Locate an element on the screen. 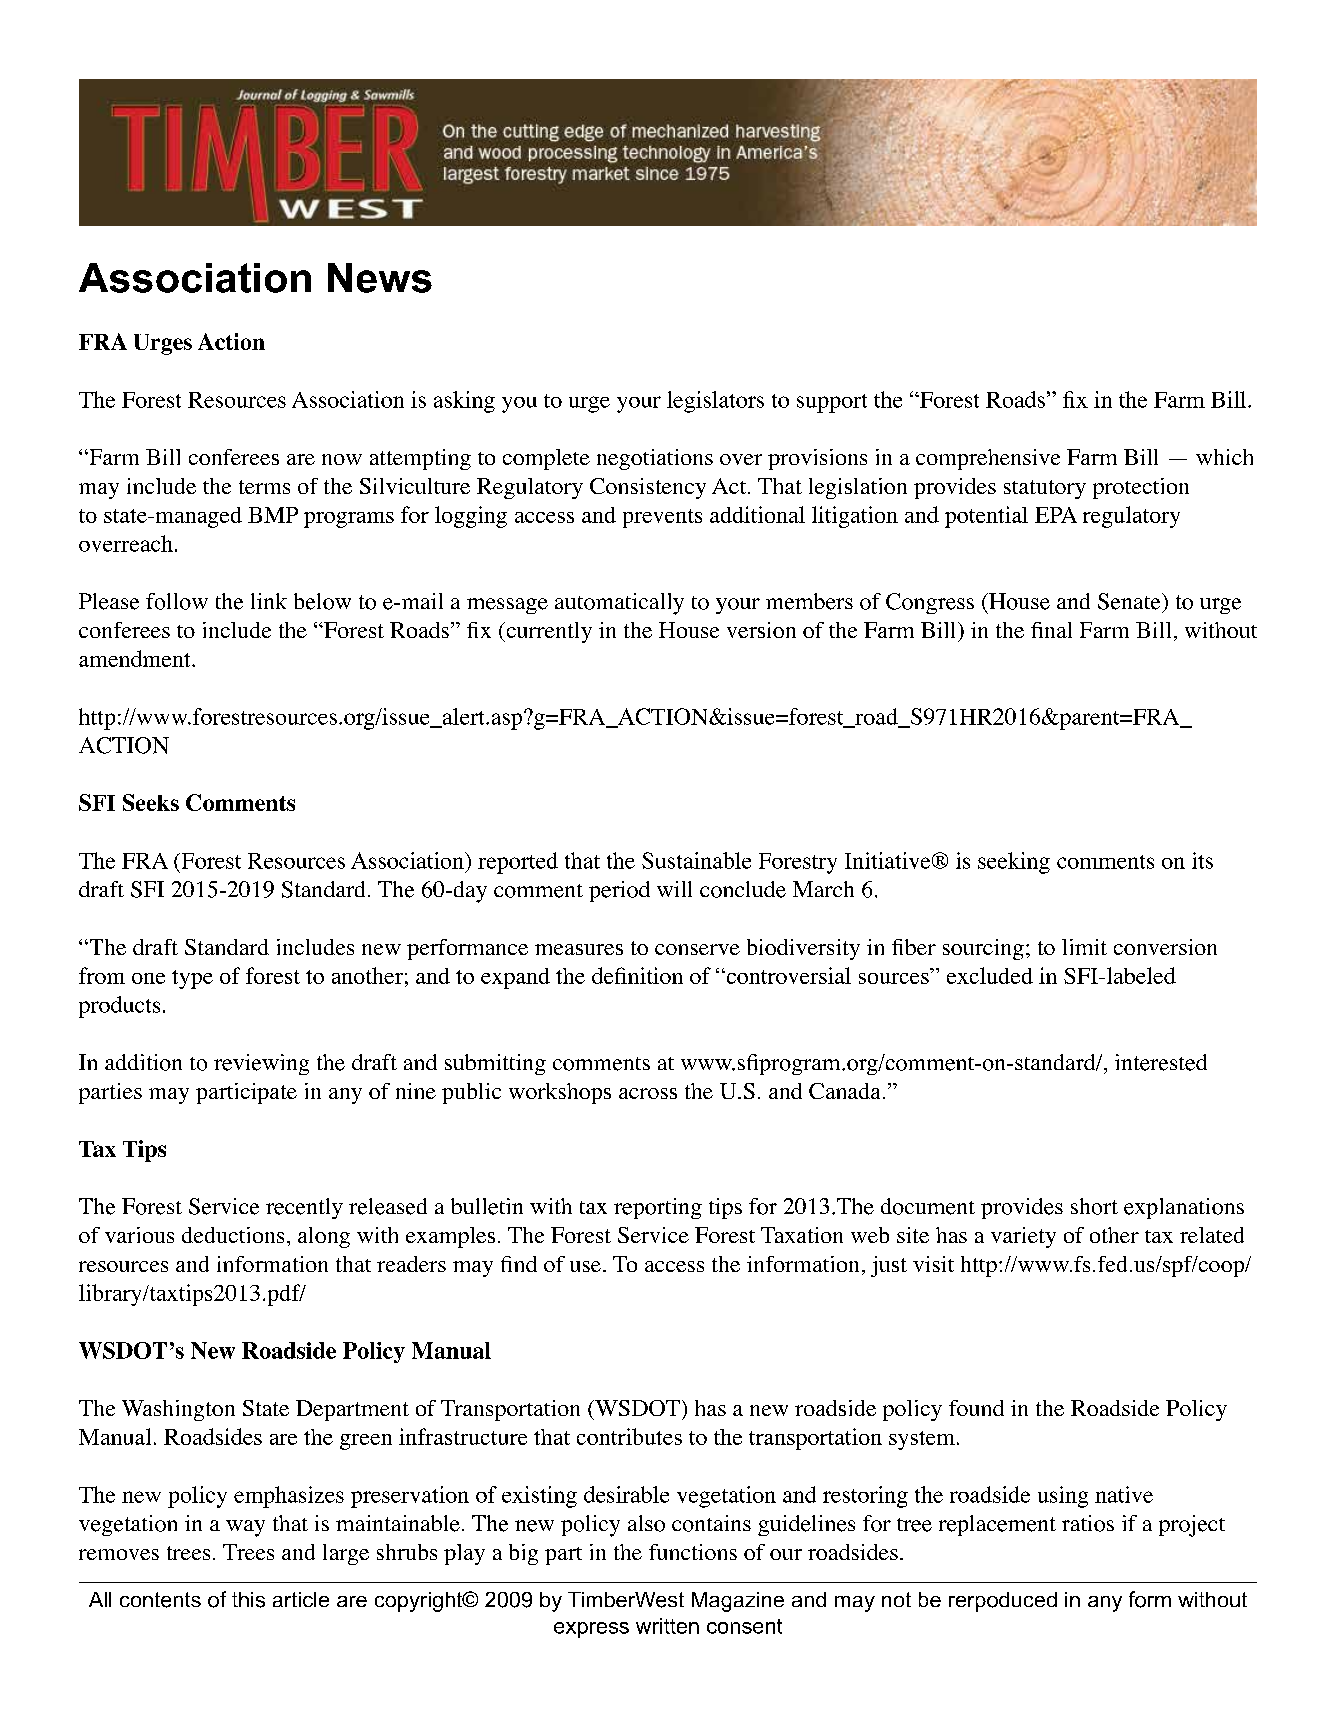 The height and width of the screenshot is (1729, 1336). ratios is located at coordinates (1088, 1523).
